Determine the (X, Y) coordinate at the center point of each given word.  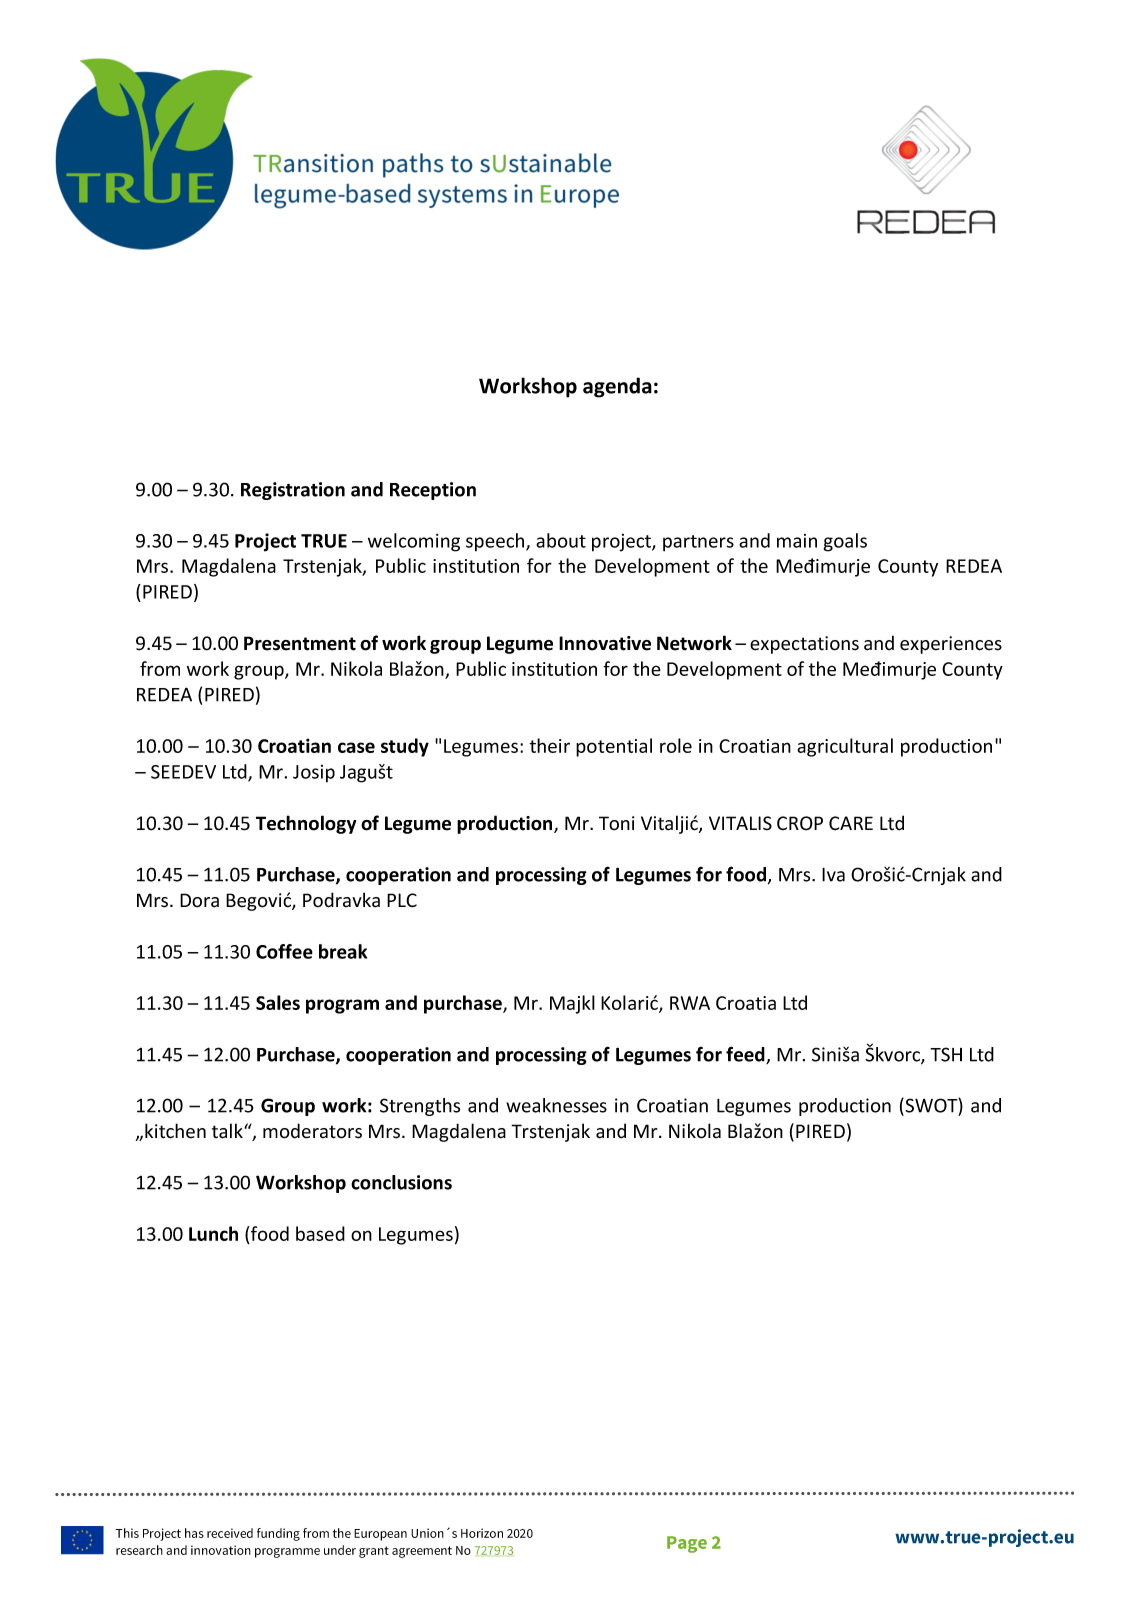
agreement (422, 1552)
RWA (690, 1003)
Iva (833, 875)
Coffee (284, 951)
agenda (617, 387)
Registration (293, 491)
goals (845, 542)
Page (687, 1544)
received (230, 1533)
